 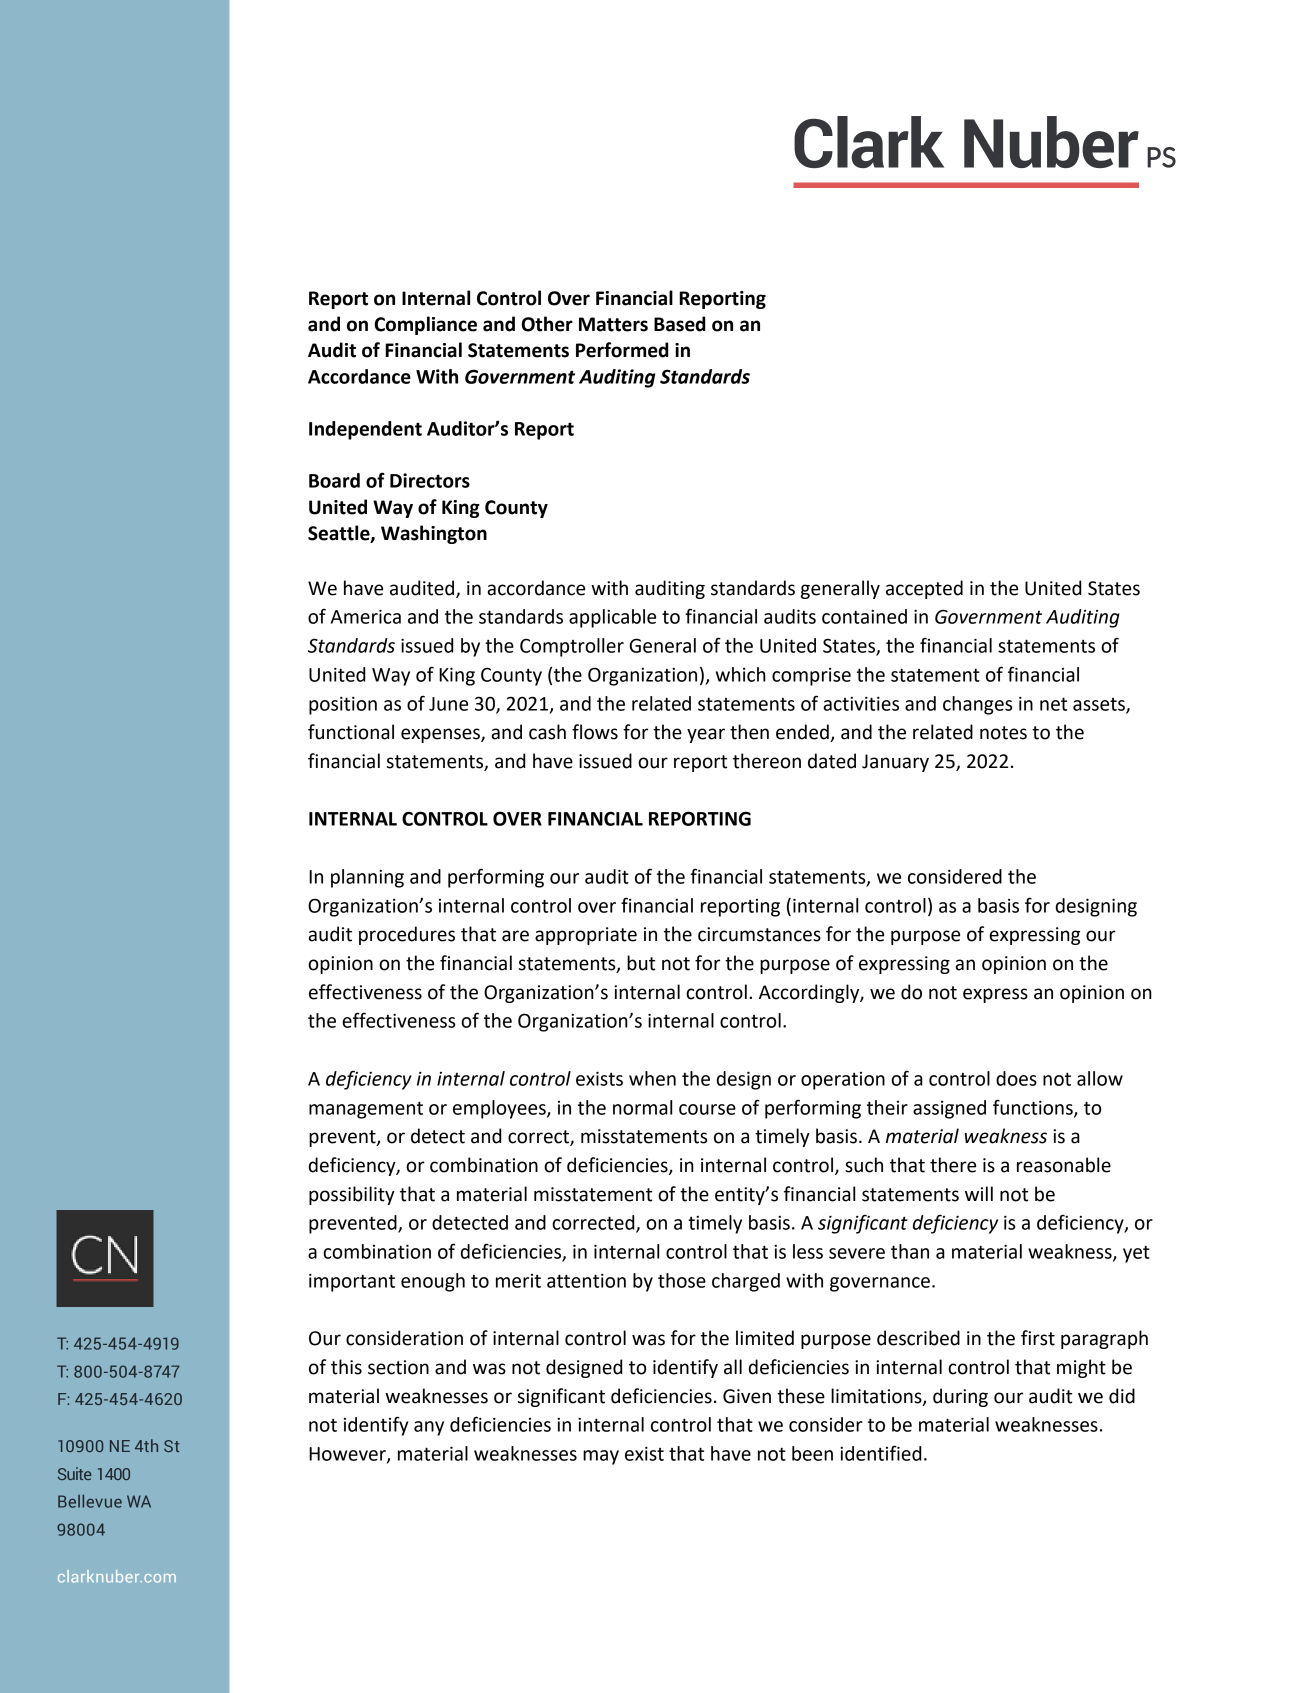 What do you see at coordinates (759, 934) in the page?
I see `circumstances` at bounding box center [759, 934].
